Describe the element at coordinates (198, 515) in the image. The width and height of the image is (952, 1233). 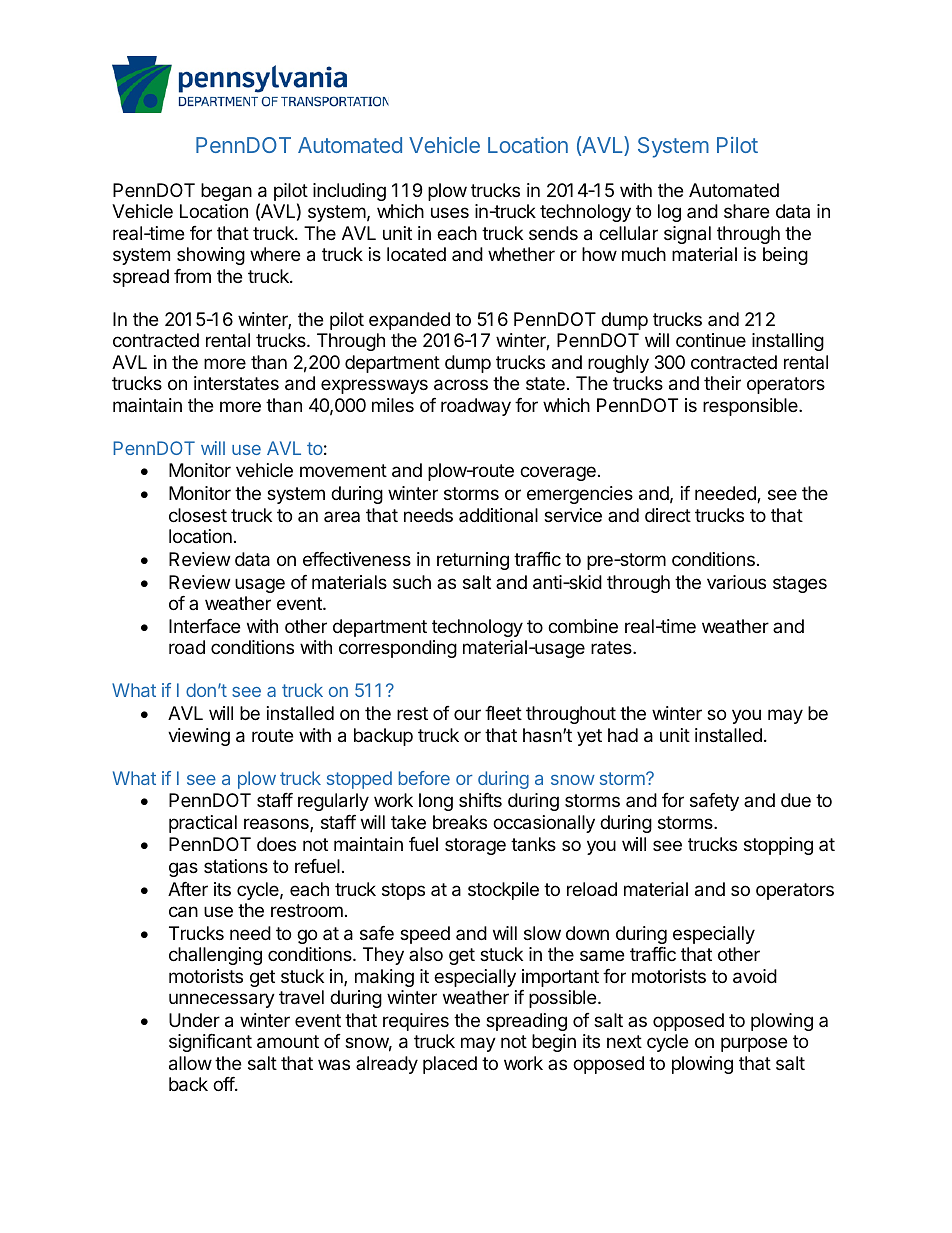
I see `closest` at that location.
